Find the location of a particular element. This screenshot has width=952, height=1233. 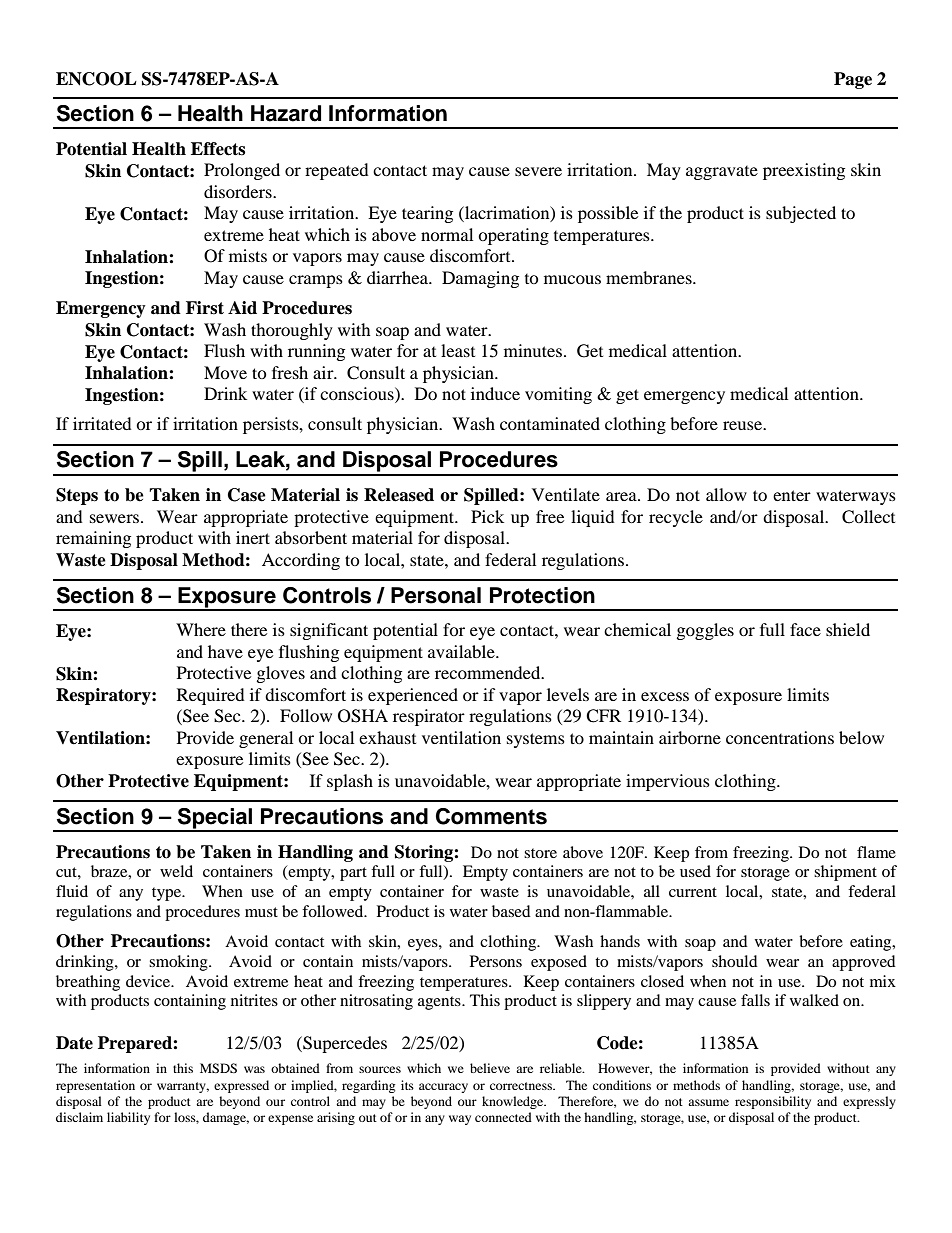

Effects is located at coordinates (218, 149).
